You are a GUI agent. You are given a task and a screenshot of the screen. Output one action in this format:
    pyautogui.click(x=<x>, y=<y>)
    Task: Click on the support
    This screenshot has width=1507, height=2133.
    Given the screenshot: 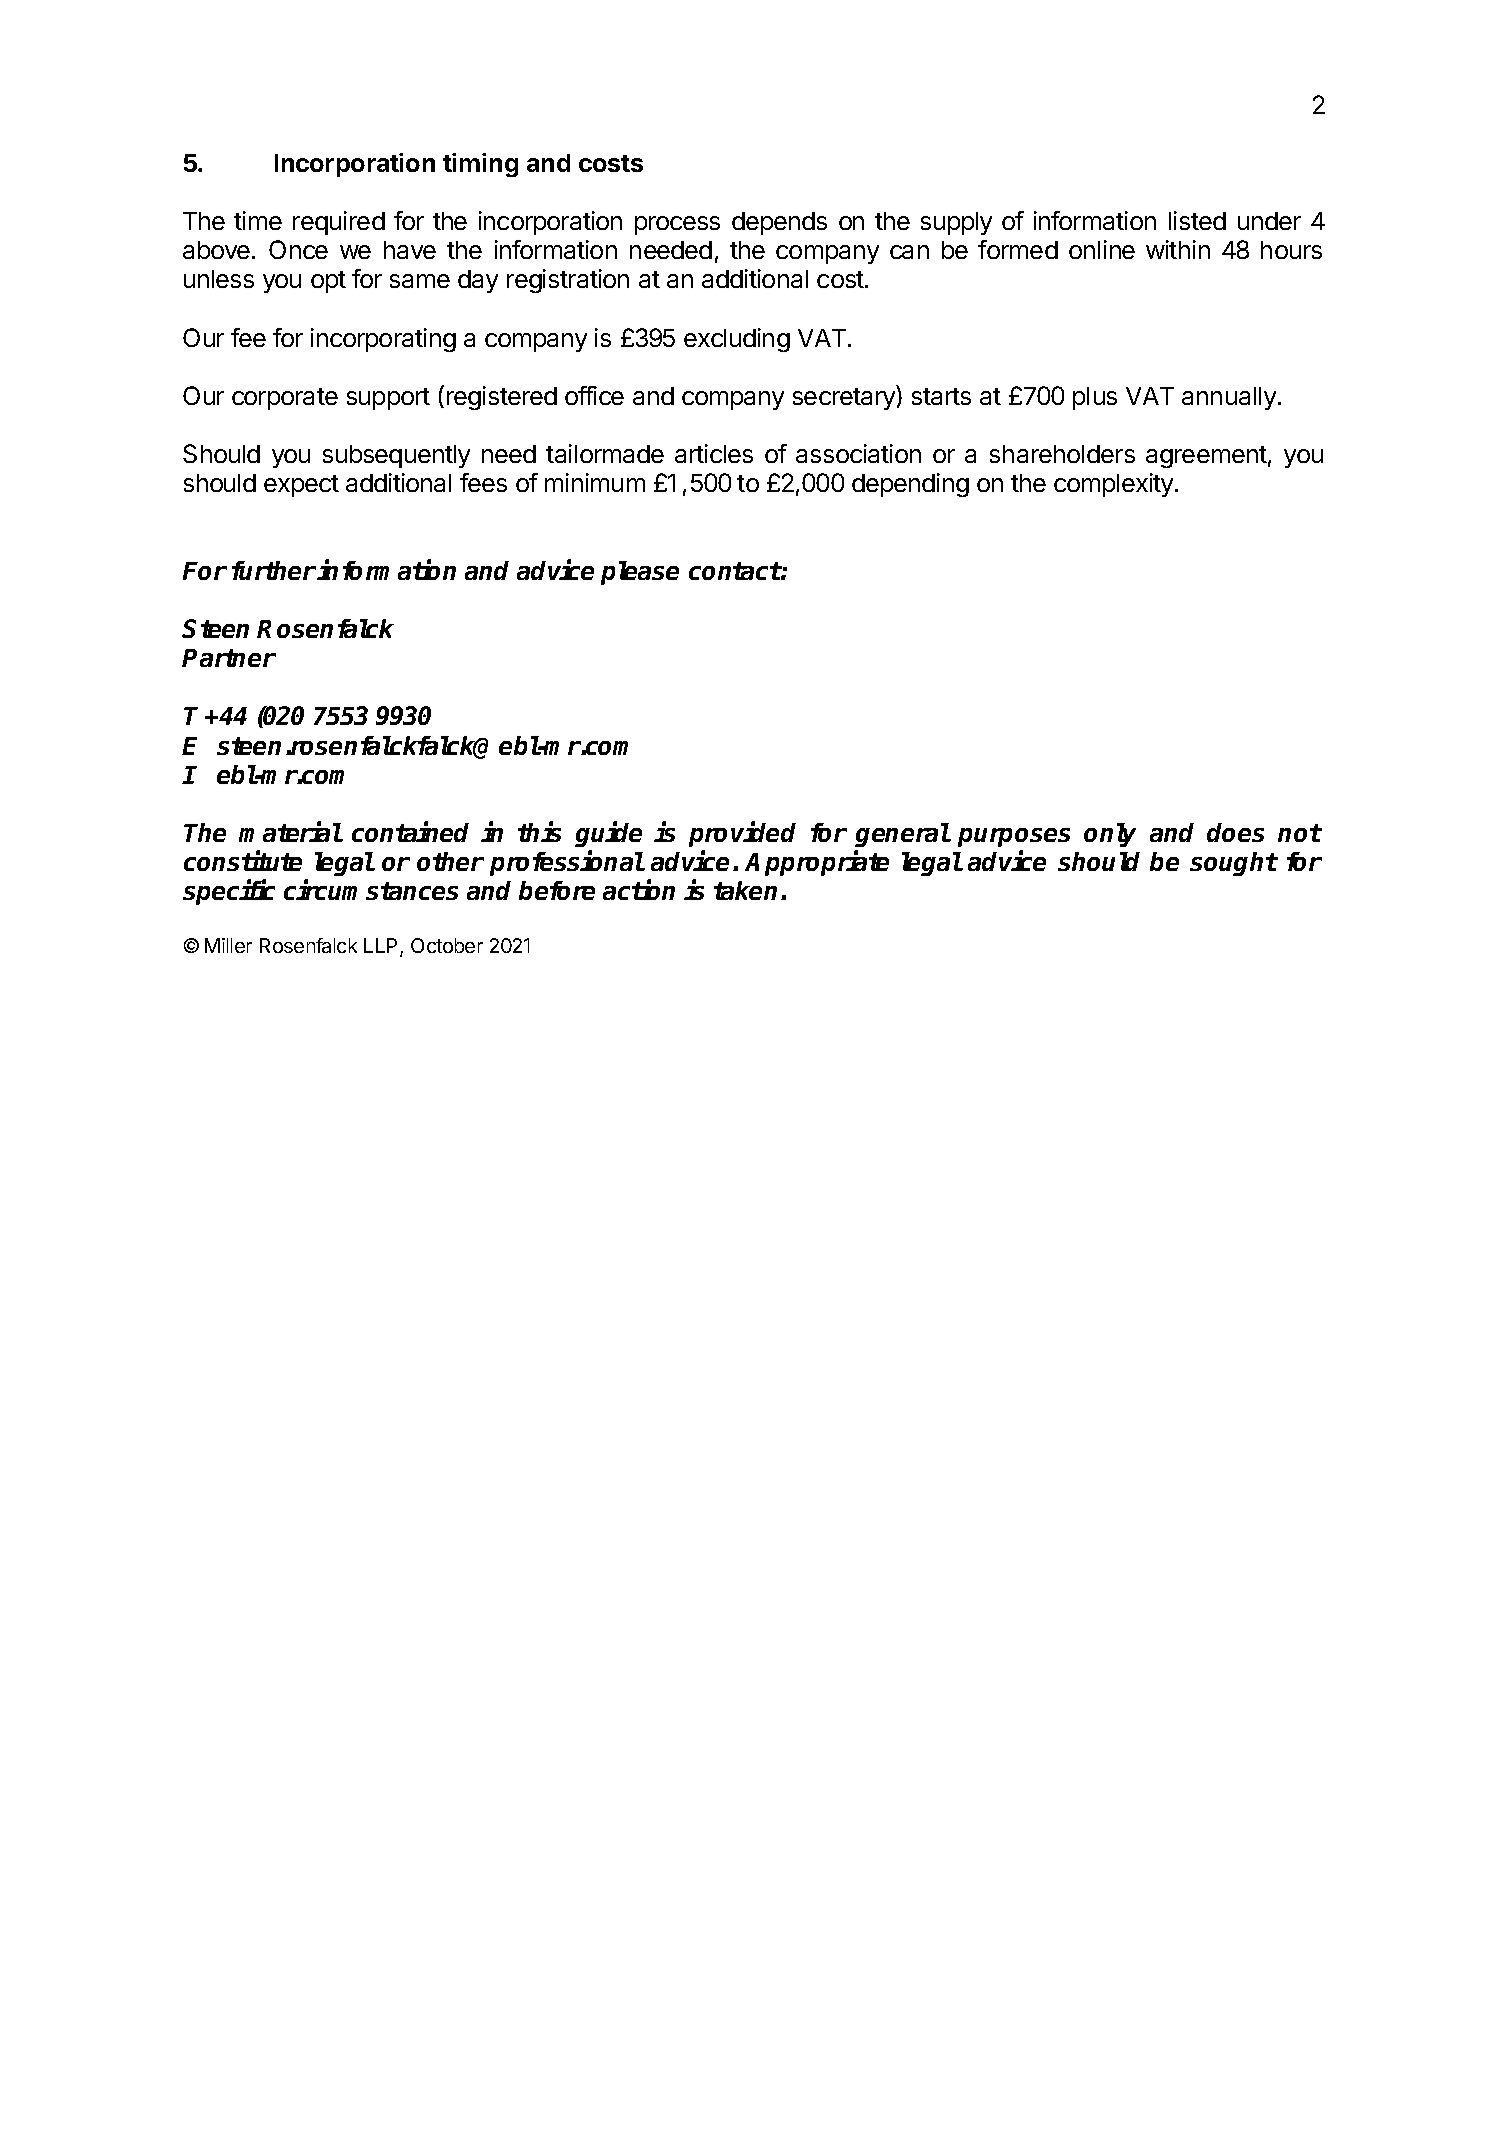 What is the action you would take?
    pyautogui.click(x=388, y=399)
